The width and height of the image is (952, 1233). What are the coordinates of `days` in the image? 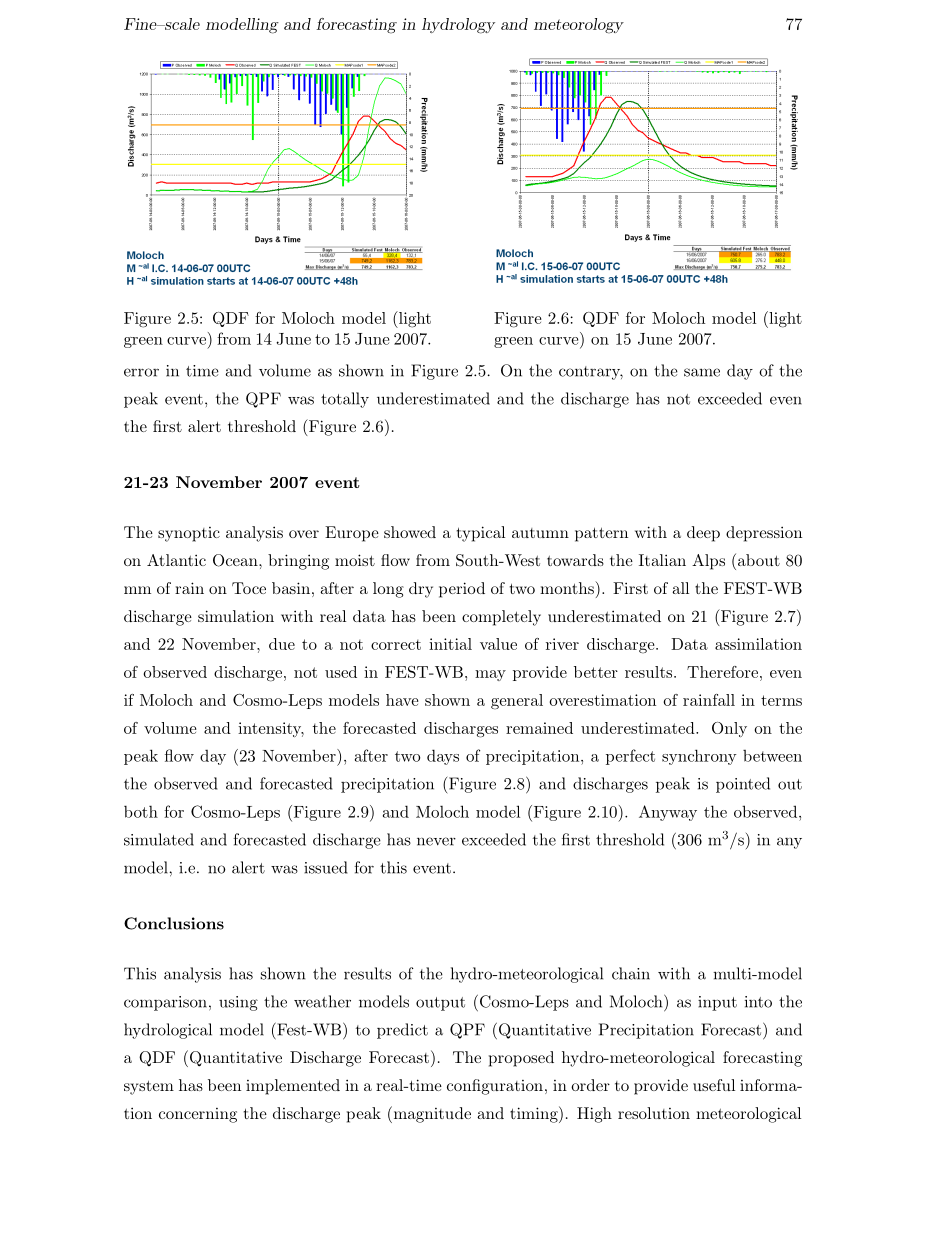 It's located at (443, 757).
